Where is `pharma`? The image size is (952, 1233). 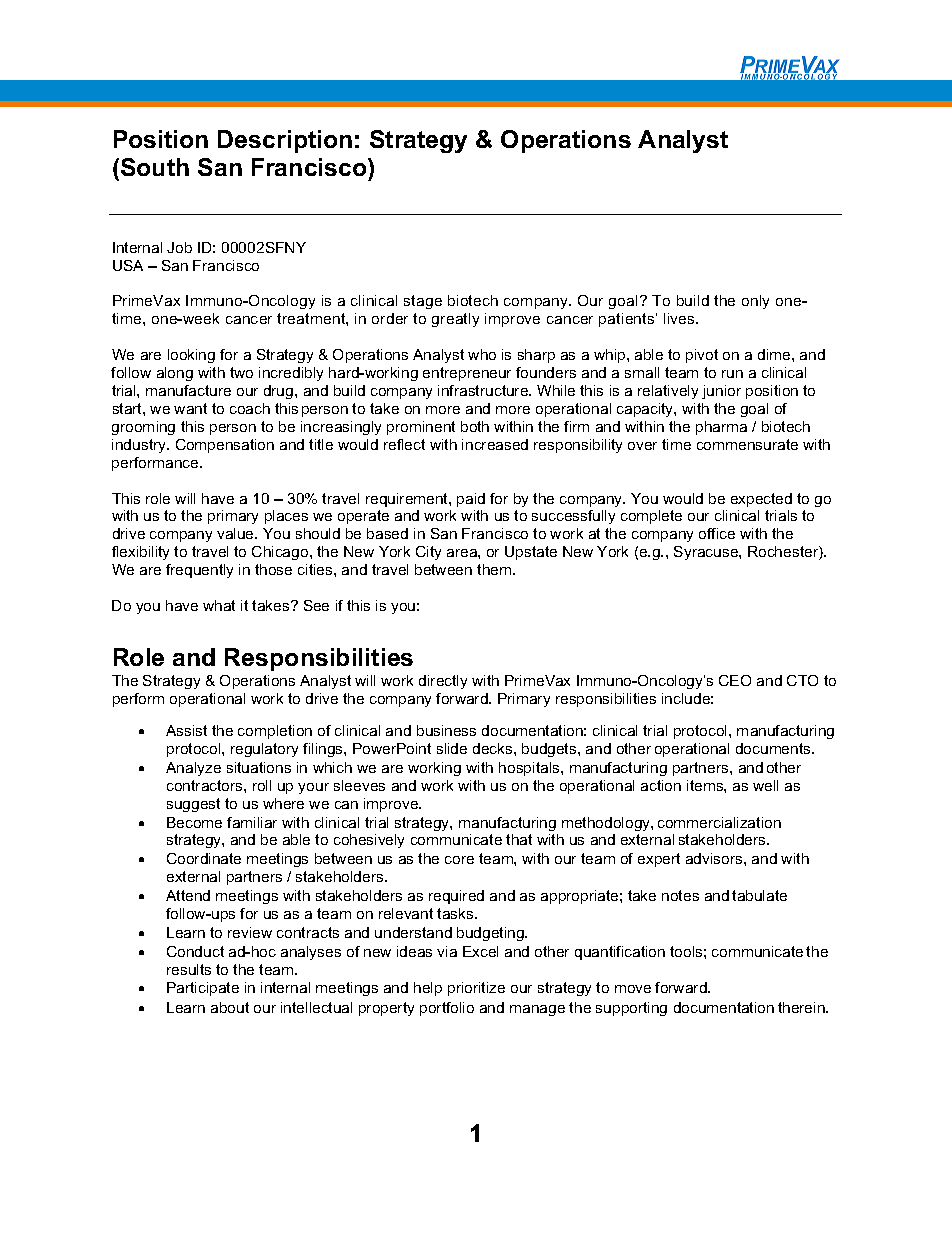
pharma is located at coordinates (721, 428).
